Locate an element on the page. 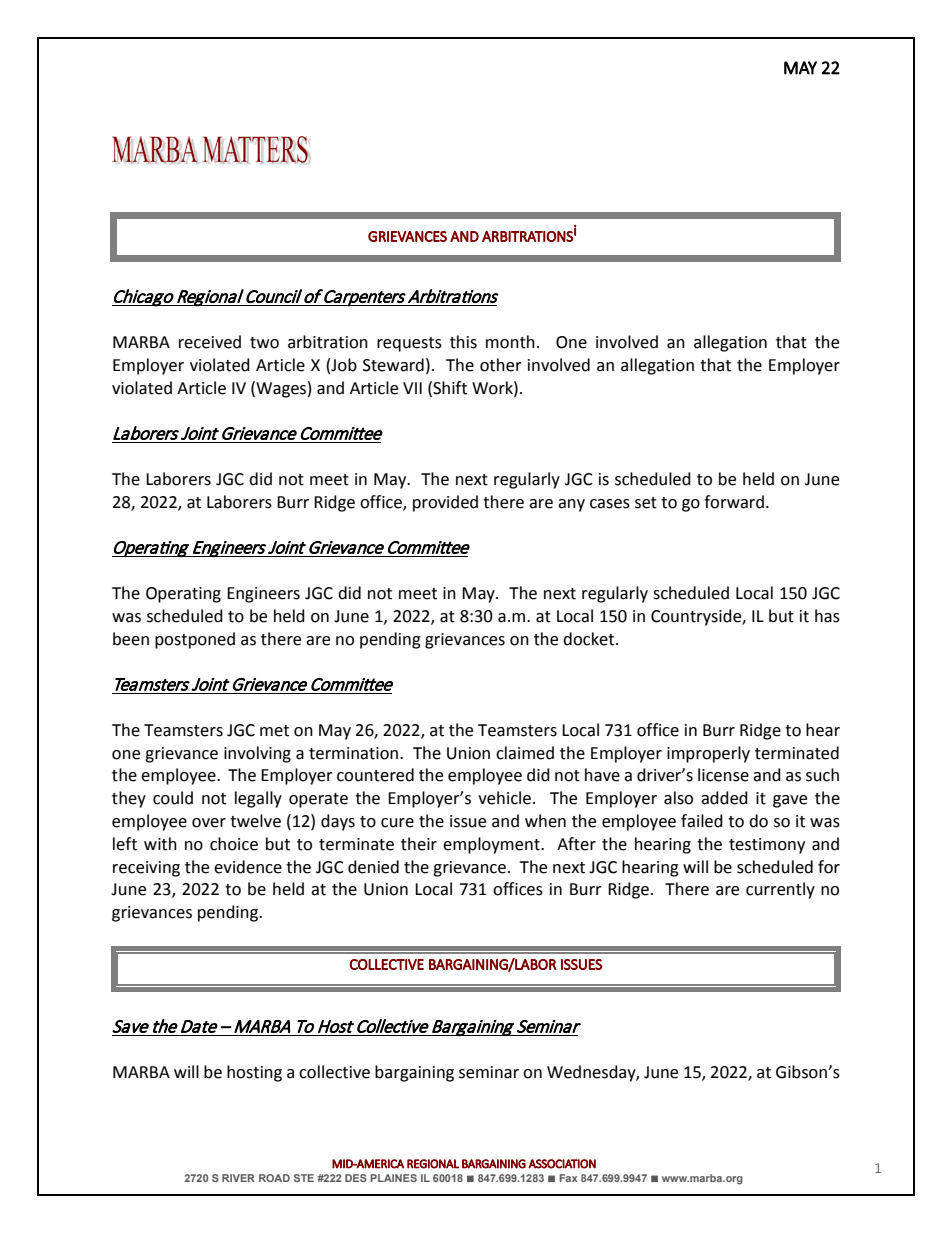 The image size is (952, 1233). evidence is located at coordinates (248, 867).
